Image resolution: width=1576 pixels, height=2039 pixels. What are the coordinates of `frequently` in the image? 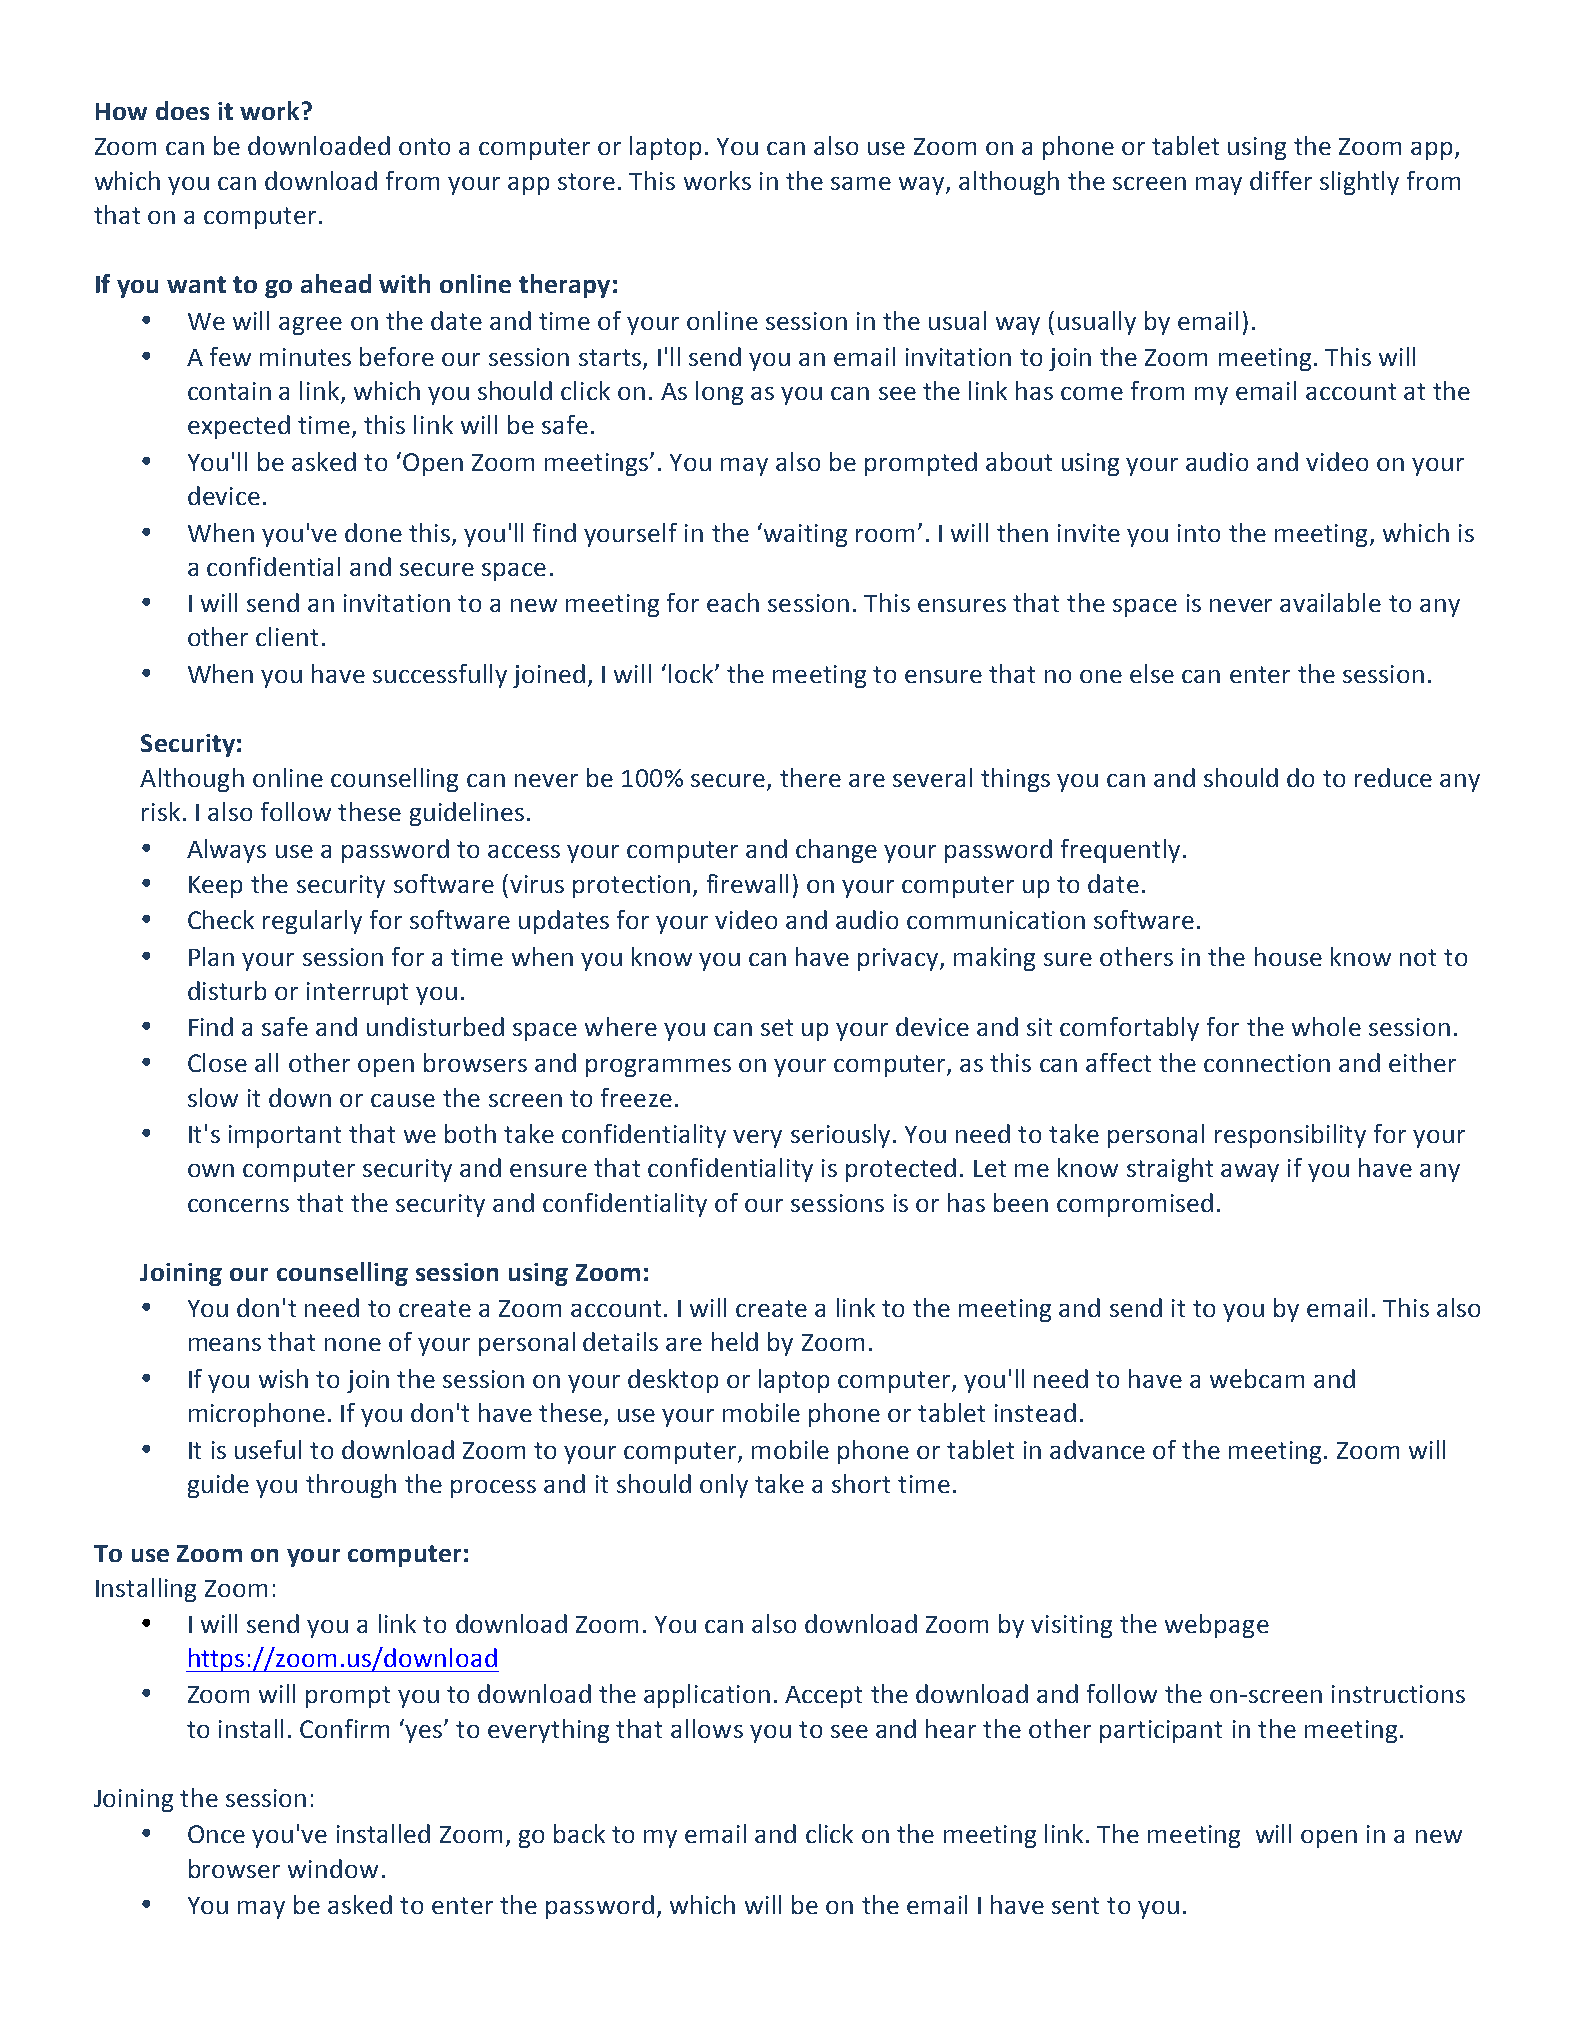 It's located at (1120, 851).
